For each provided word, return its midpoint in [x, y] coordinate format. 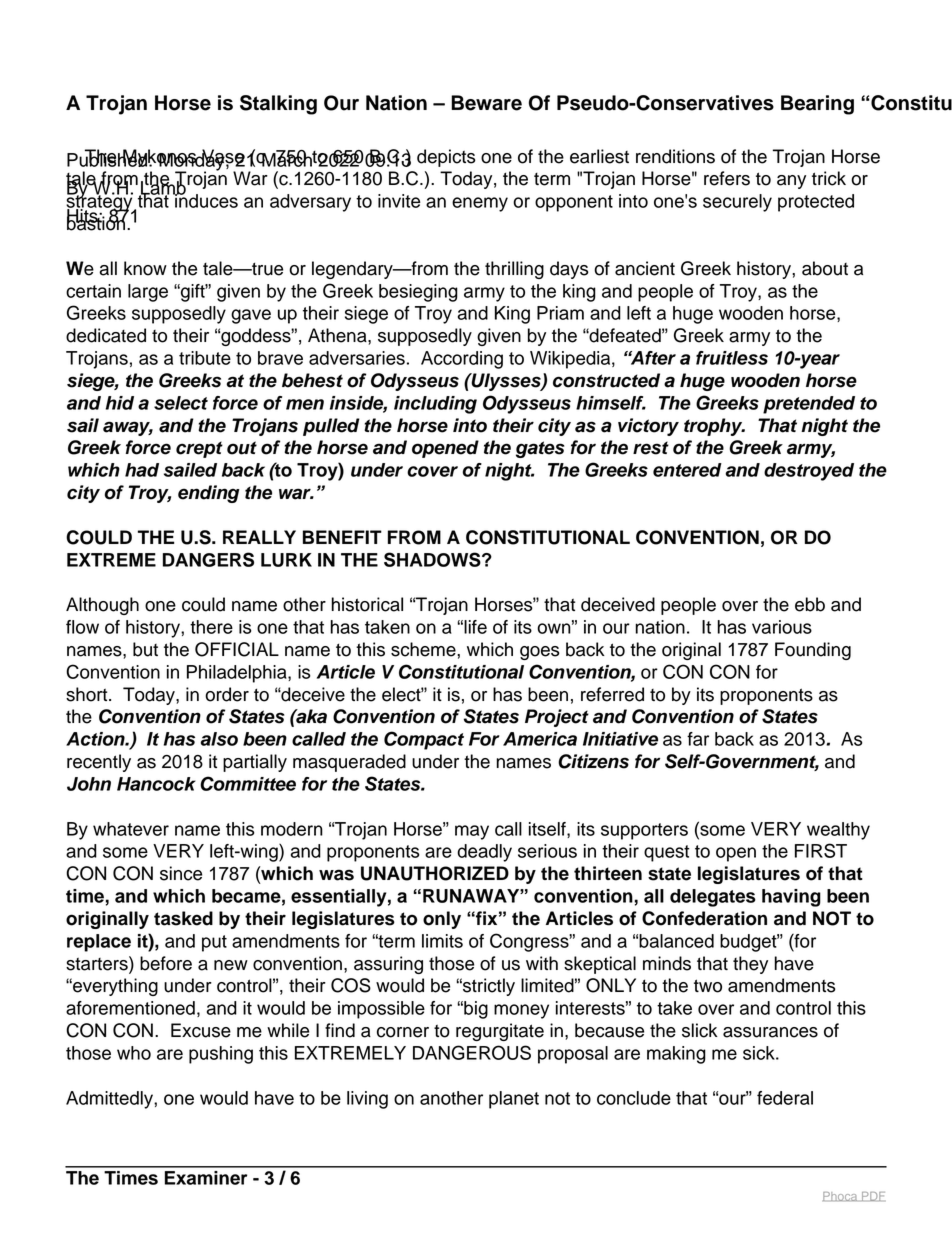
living [367, 1100]
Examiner [206, 1178]
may [472, 832]
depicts [446, 158]
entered [687, 470]
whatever [131, 829]
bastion [97, 222]
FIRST [821, 850]
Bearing [817, 105]
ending [209, 494]
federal [785, 1098]
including [435, 405]
